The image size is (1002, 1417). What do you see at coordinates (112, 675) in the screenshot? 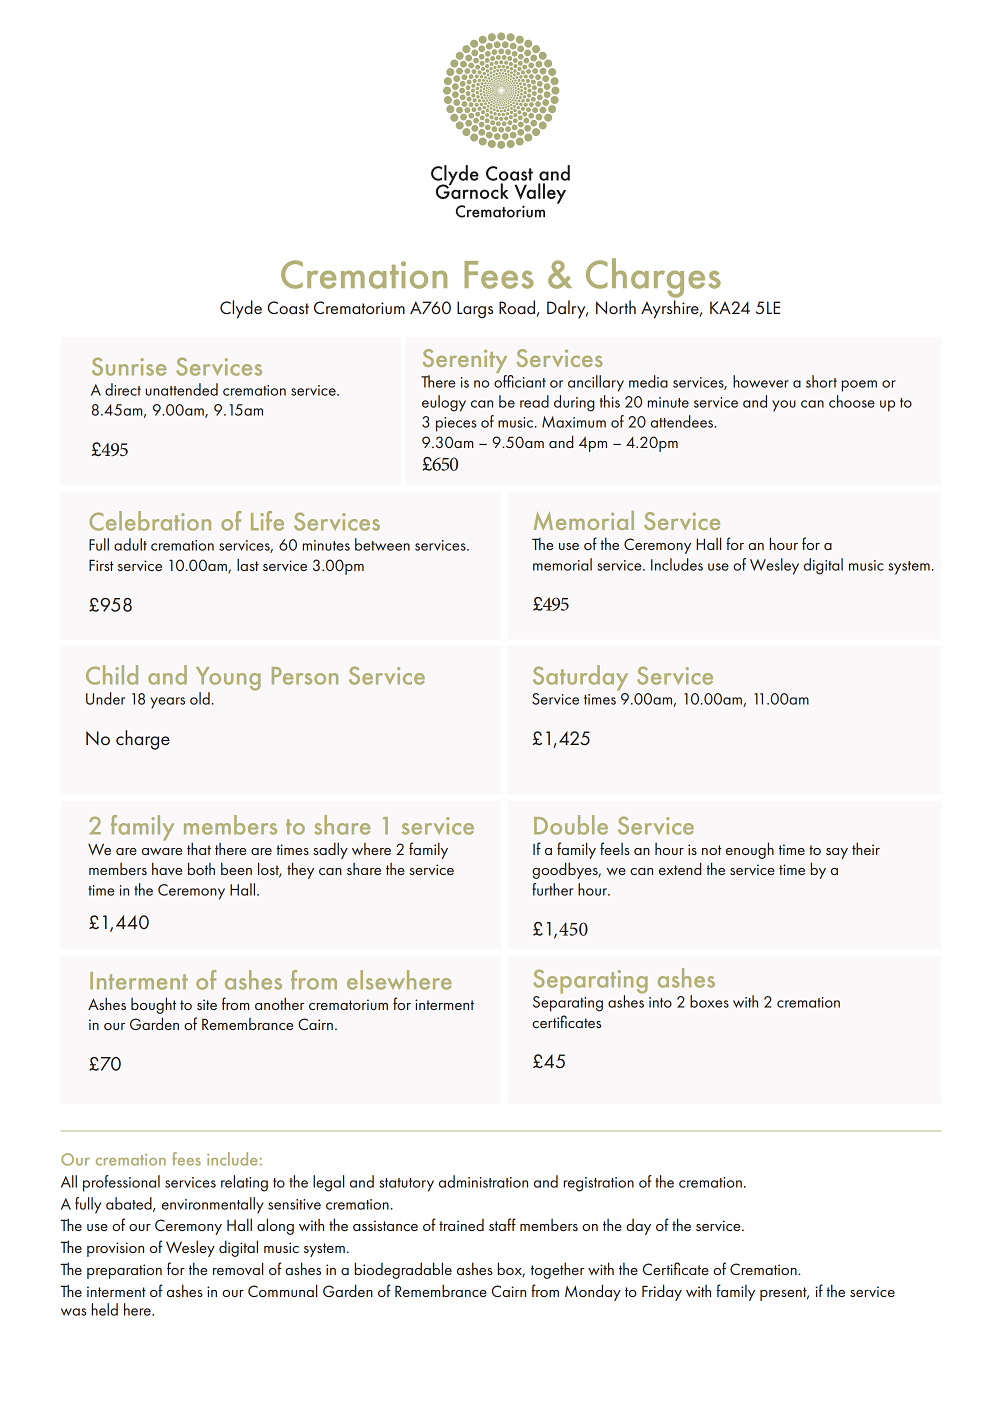
I see `Child` at bounding box center [112, 675].
